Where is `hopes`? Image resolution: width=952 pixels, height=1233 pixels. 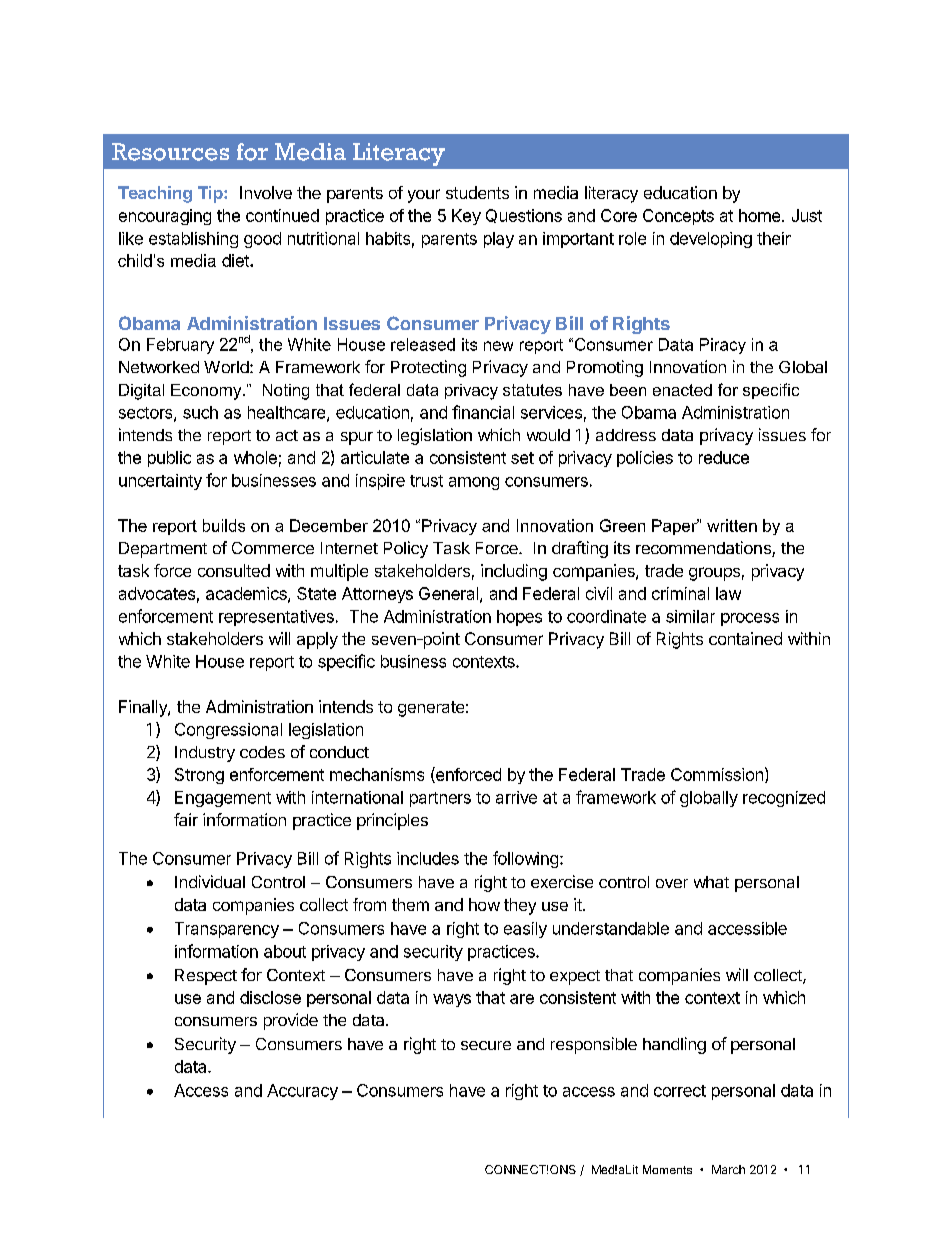 hopes is located at coordinates (519, 618).
